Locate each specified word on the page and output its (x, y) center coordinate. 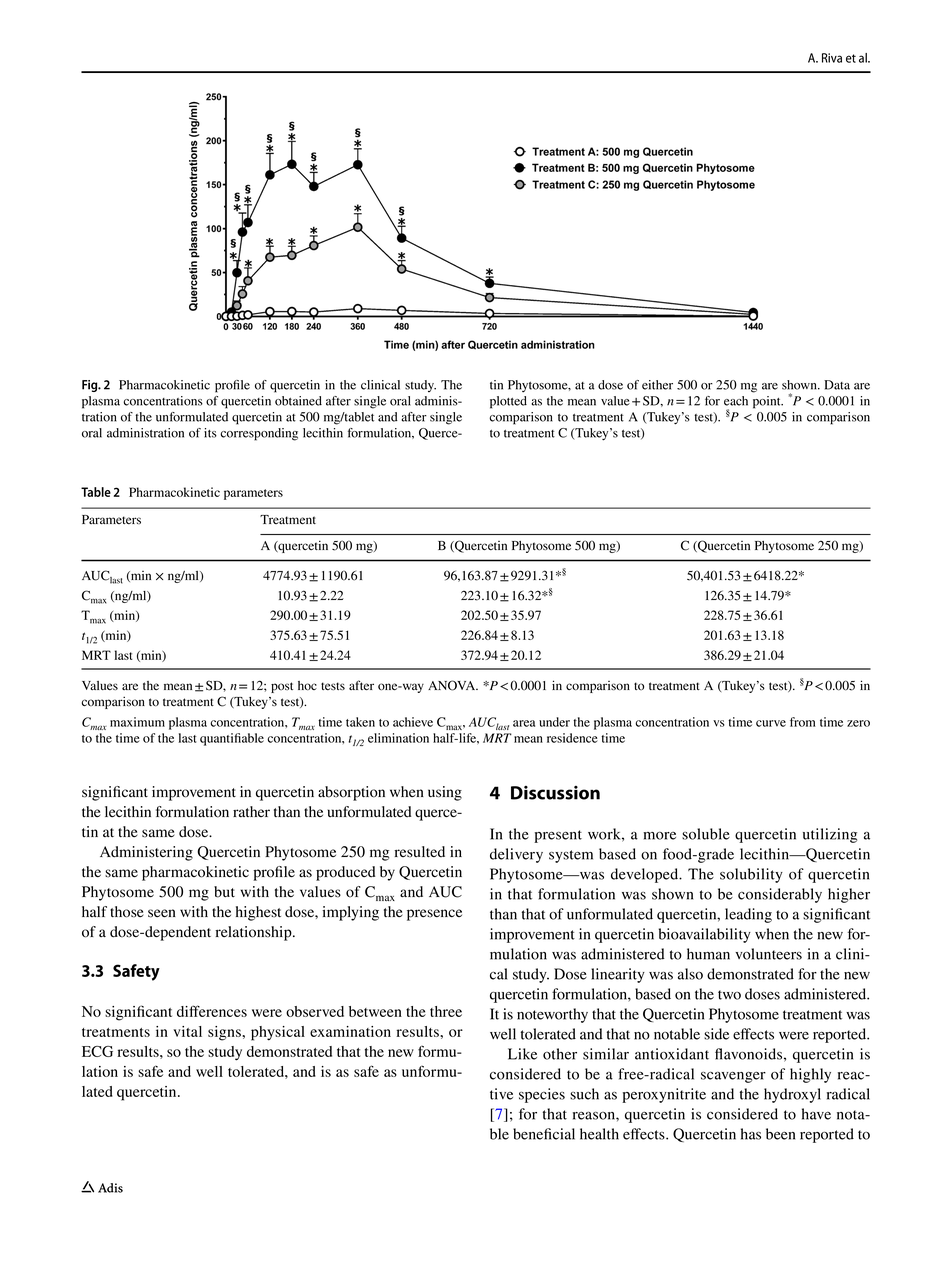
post (282, 687)
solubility (751, 875)
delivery (516, 855)
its (210, 433)
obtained (298, 401)
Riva (832, 58)
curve (771, 723)
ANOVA (453, 685)
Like (522, 1054)
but (224, 892)
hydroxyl (792, 1095)
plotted (508, 402)
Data (837, 385)
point (768, 402)
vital (187, 1031)
